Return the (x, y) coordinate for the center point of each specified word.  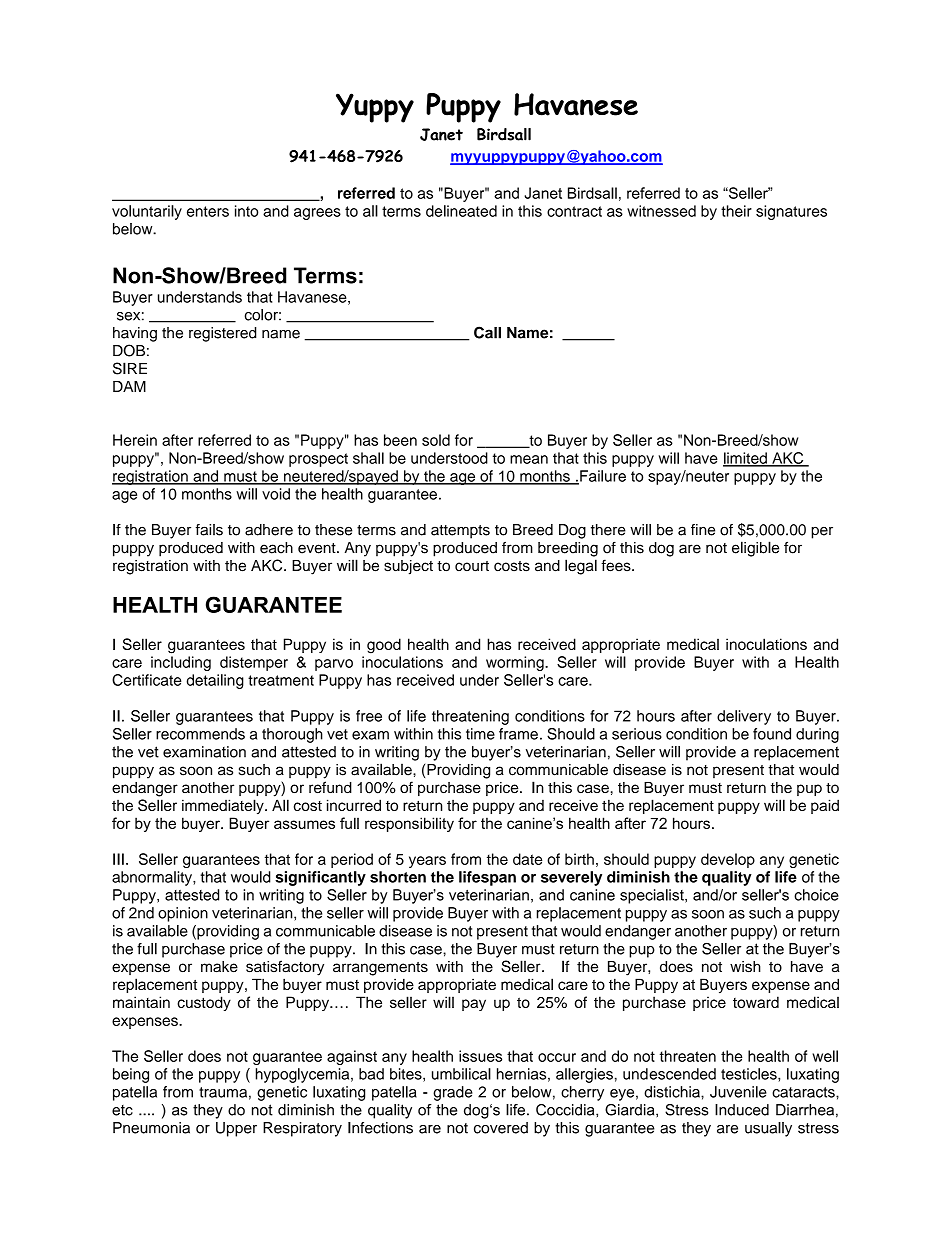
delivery (744, 717)
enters (208, 211)
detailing (215, 681)
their (736, 211)
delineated (461, 211)
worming (516, 663)
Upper (236, 1129)
